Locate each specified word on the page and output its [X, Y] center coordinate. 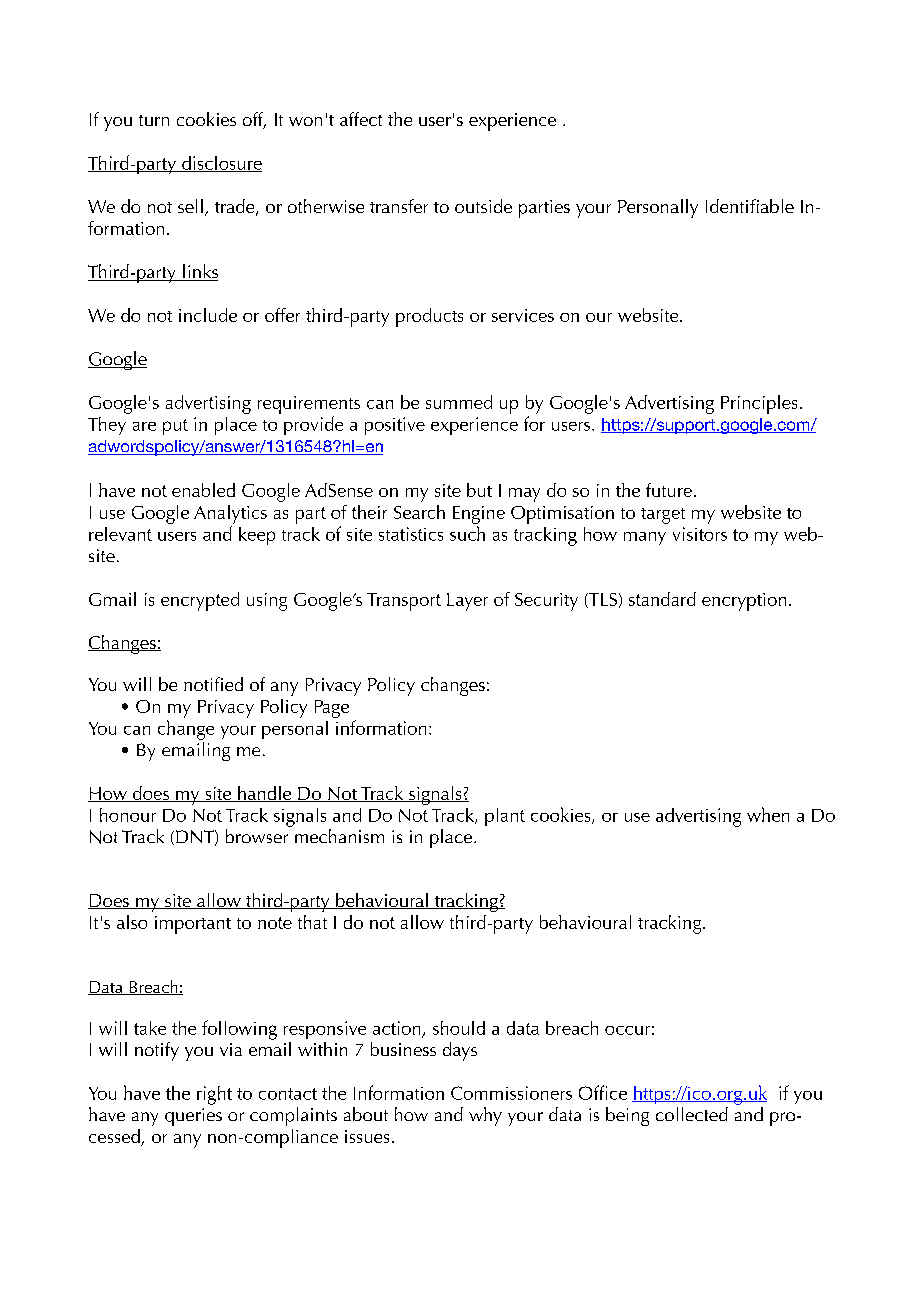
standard [662, 599]
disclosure [221, 164]
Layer [467, 602]
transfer [399, 206]
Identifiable [750, 206]
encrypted [200, 601]
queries [193, 1117]
